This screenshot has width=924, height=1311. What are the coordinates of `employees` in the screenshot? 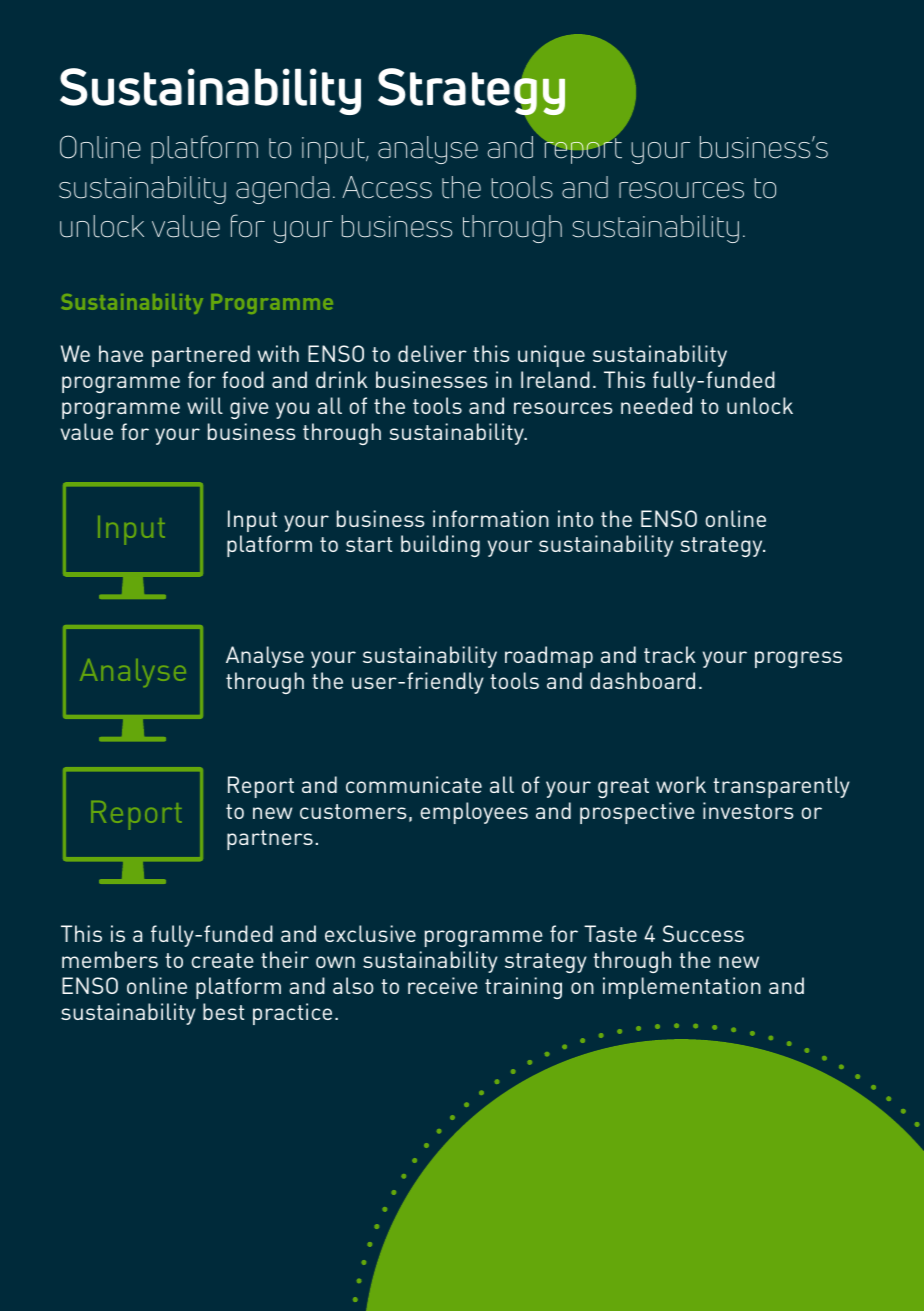 It's located at (474, 813).
